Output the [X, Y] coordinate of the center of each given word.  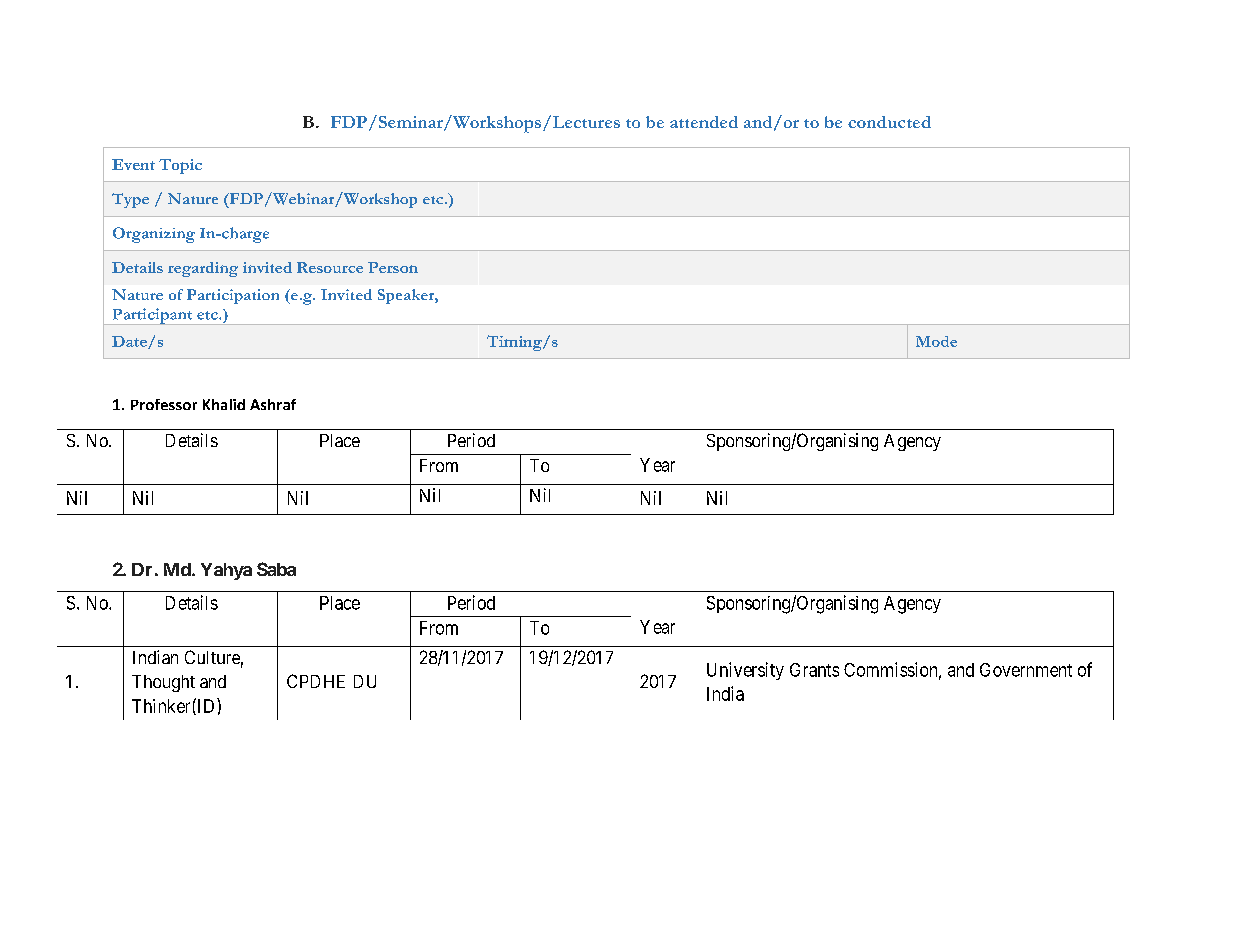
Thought [163, 683]
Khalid [224, 404]
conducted [889, 122]
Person [393, 267]
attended [704, 122]
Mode [936, 341]
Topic [180, 166]
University [745, 671]
